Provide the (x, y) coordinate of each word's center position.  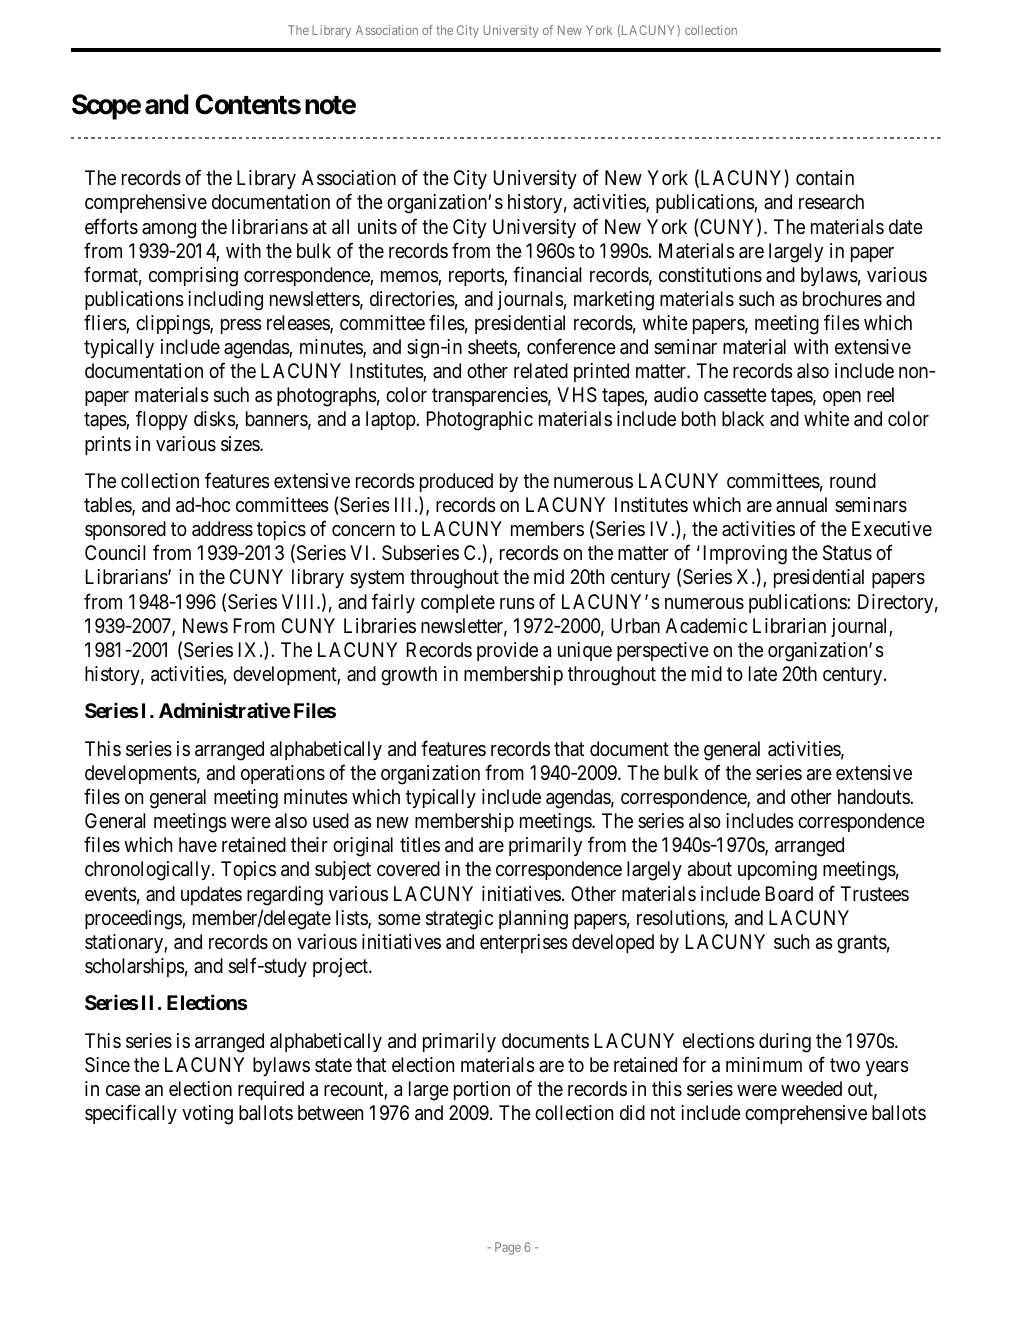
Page (508, 1248)
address (222, 529)
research (831, 201)
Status (847, 553)
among (169, 231)
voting (207, 1115)
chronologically (149, 871)
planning (533, 920)
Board (789, 894)
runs (517, 604)
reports (477, 277)
